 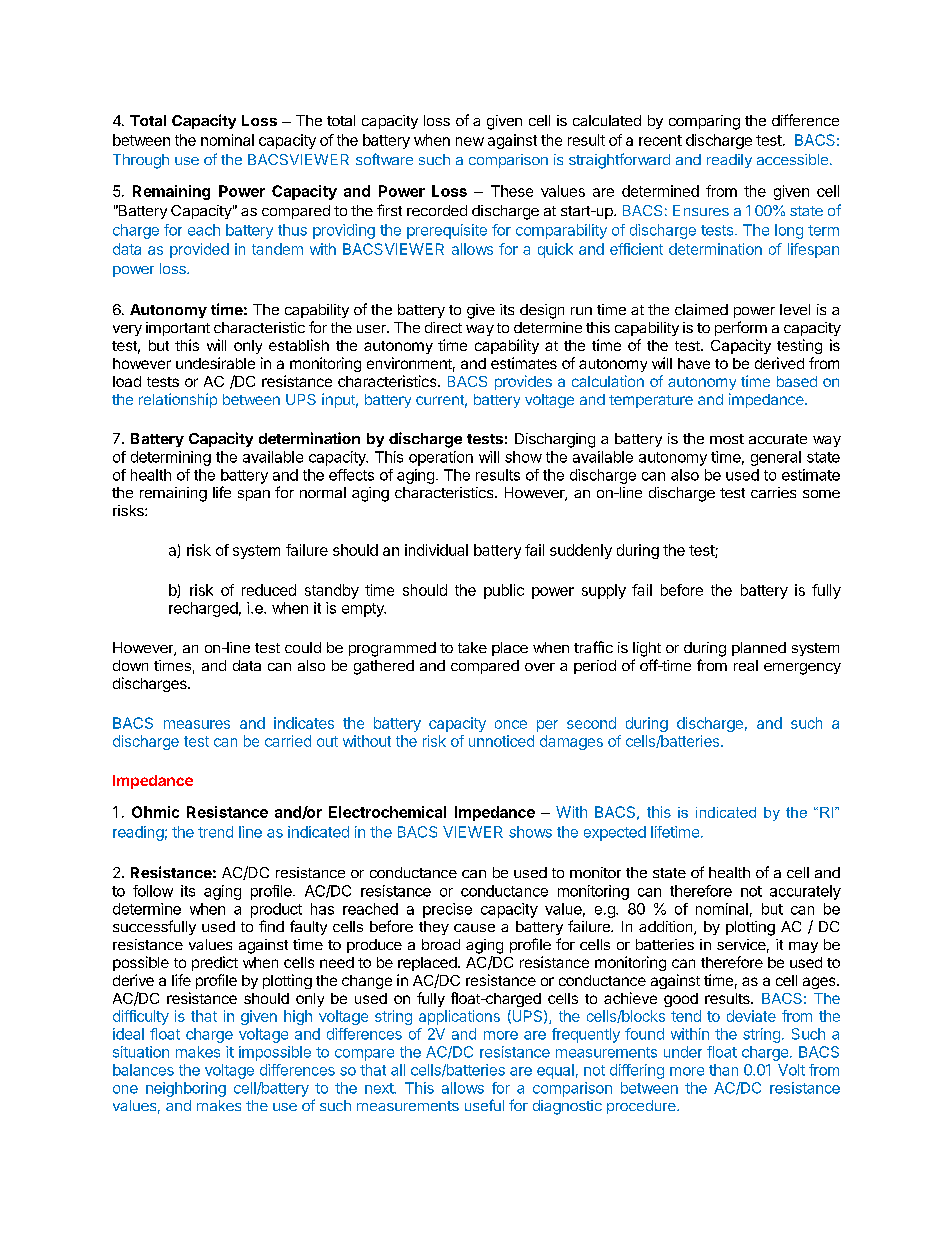 What do you see at coordinates (729, 161) in the image?
I see `readily` at bounding box center [729, 161].
